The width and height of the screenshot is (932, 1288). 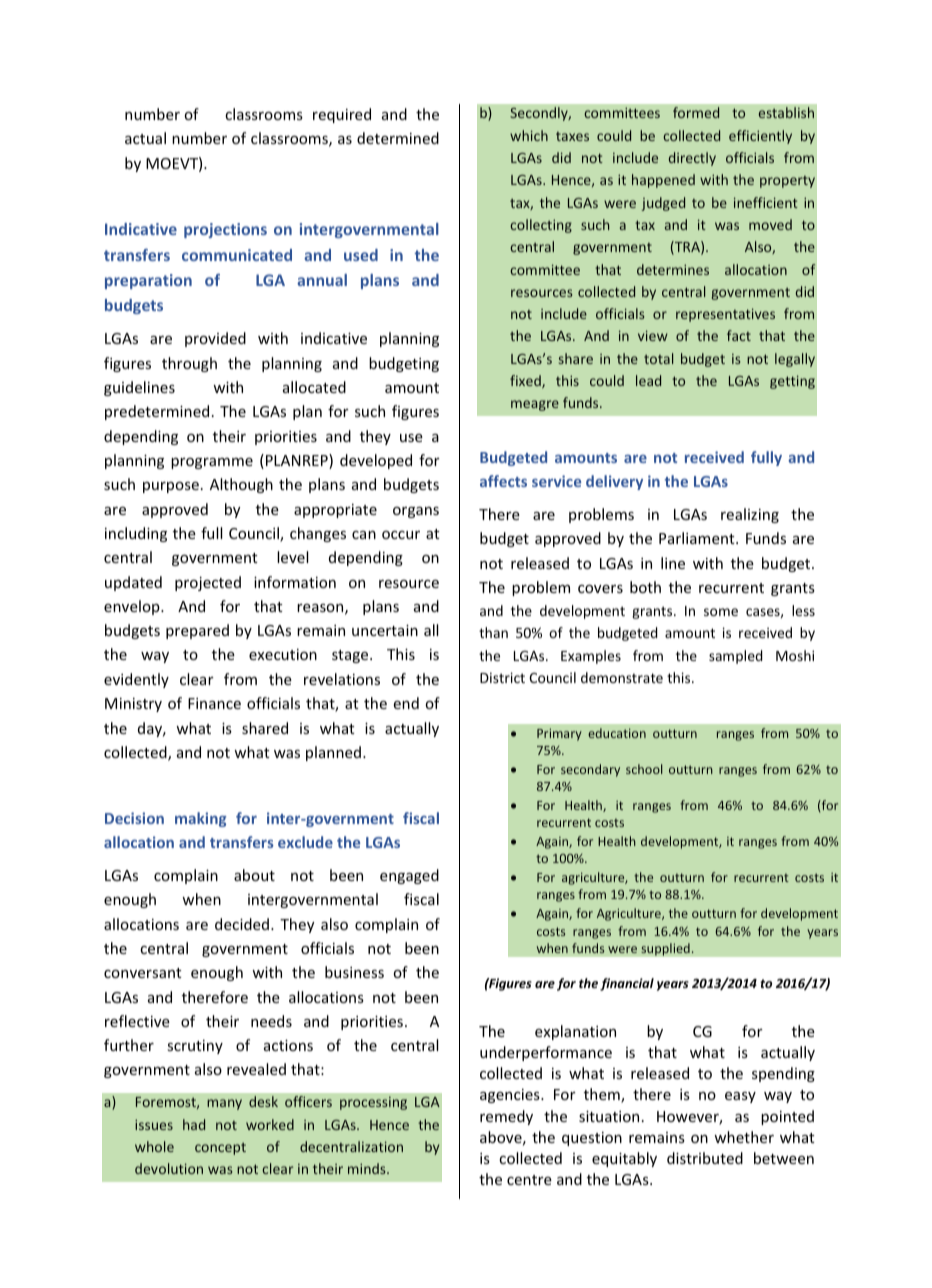 What do you see at coordinates (644, 769) in the screenshot?
I see `school` at bounding box center [644, 769].
